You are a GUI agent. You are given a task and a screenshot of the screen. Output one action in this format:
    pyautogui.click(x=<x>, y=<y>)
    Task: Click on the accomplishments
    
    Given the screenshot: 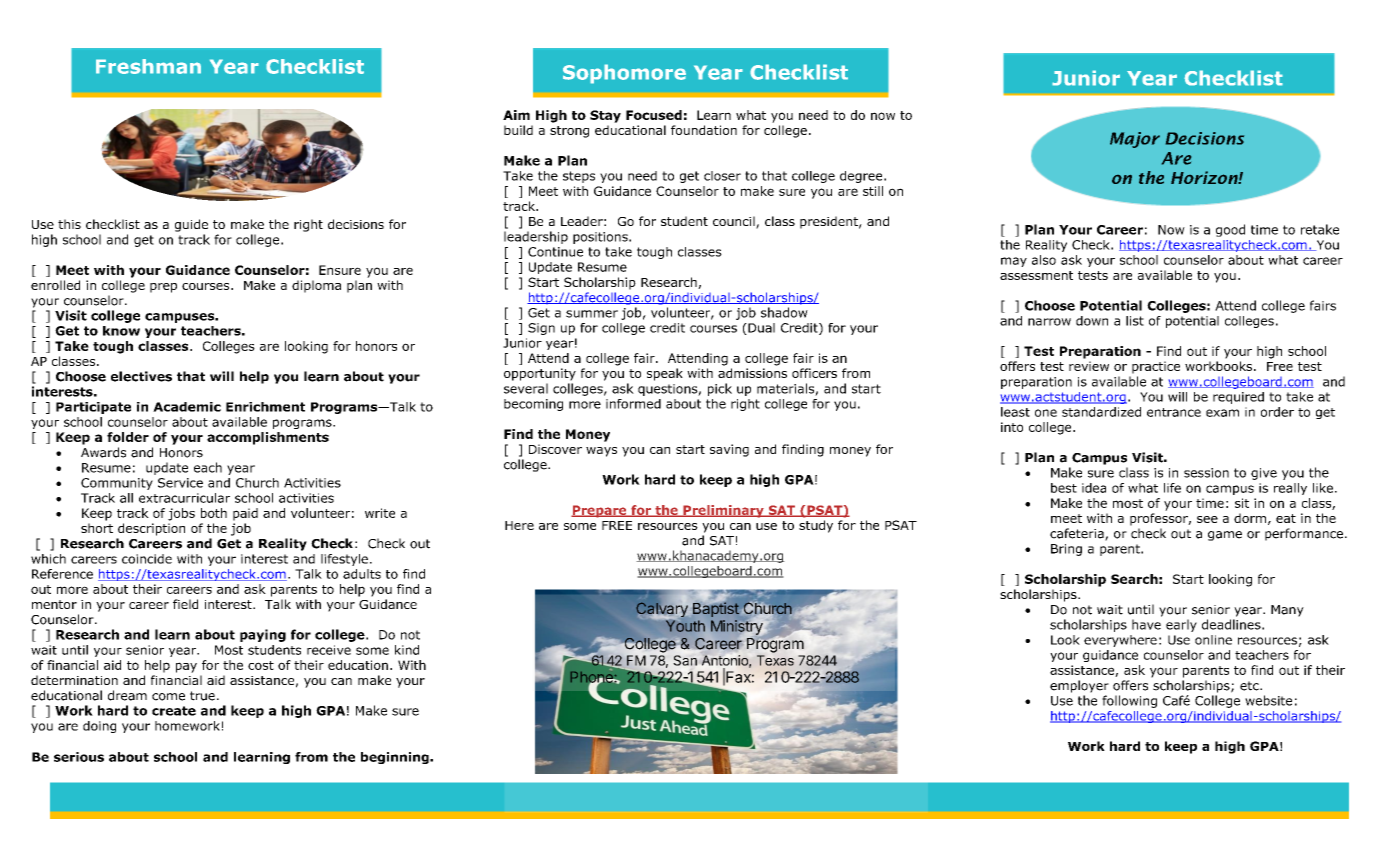 What is the action you would take?
    pyautogui.click(x=268, y=438)
